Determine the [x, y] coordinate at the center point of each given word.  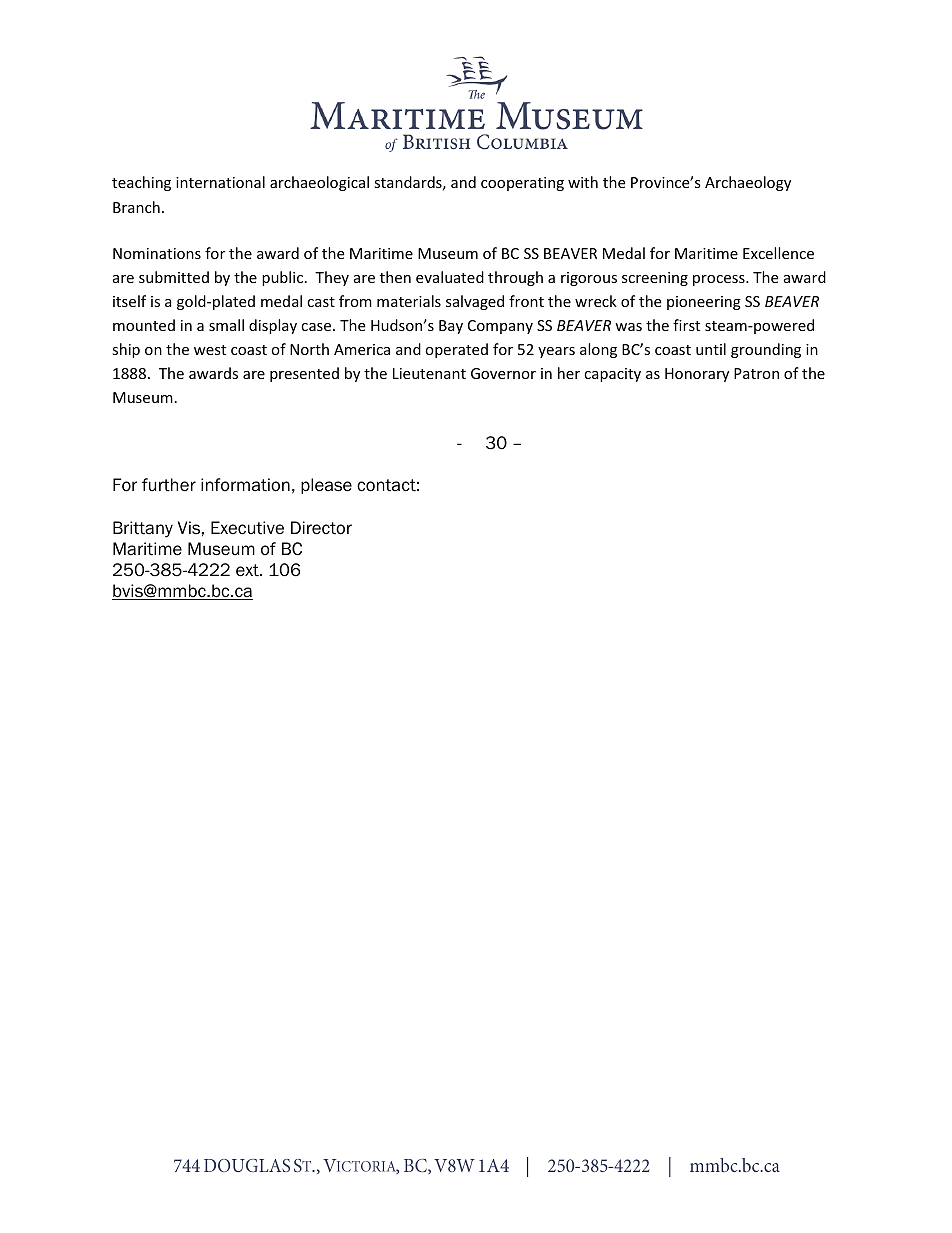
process [720, 280]
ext [248, 570]
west [210, 350]
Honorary [697, 375]
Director [321, 528]
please [326, 486]
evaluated [450, 277]
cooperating [522, 184]
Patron [756, 373]
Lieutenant [429, 373]
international [220, 182]
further [169, 485]
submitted [174, 277]
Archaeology [748, 183]
